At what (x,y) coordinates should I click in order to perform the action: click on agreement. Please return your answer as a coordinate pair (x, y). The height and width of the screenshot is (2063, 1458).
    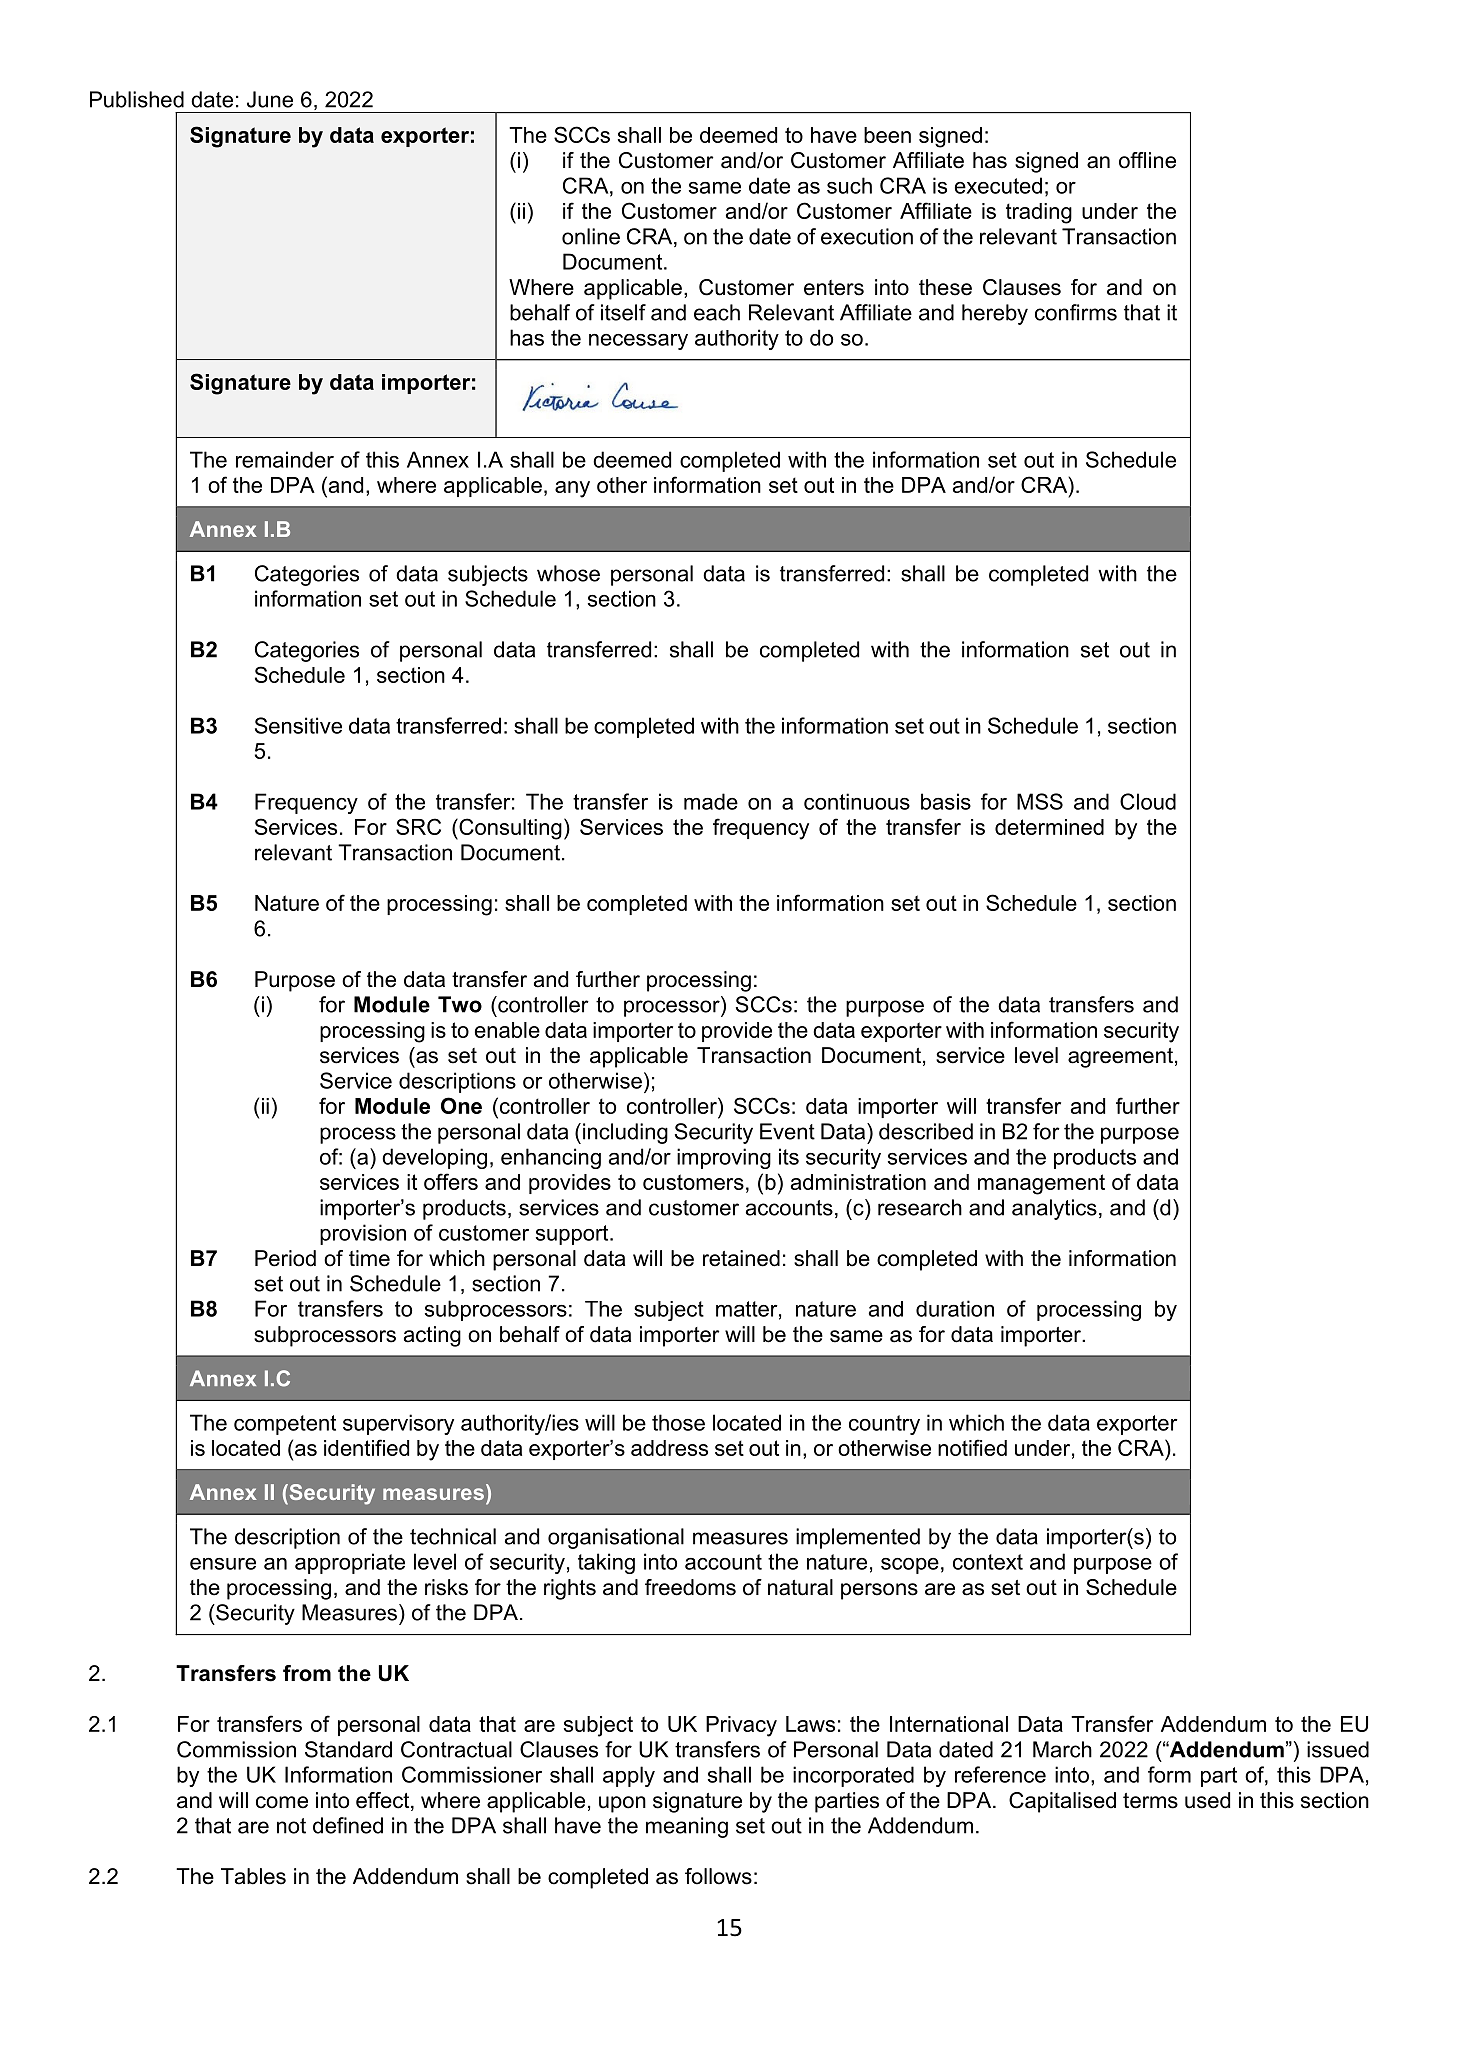
    Looking at the image, I should click on (1120, 1058).
